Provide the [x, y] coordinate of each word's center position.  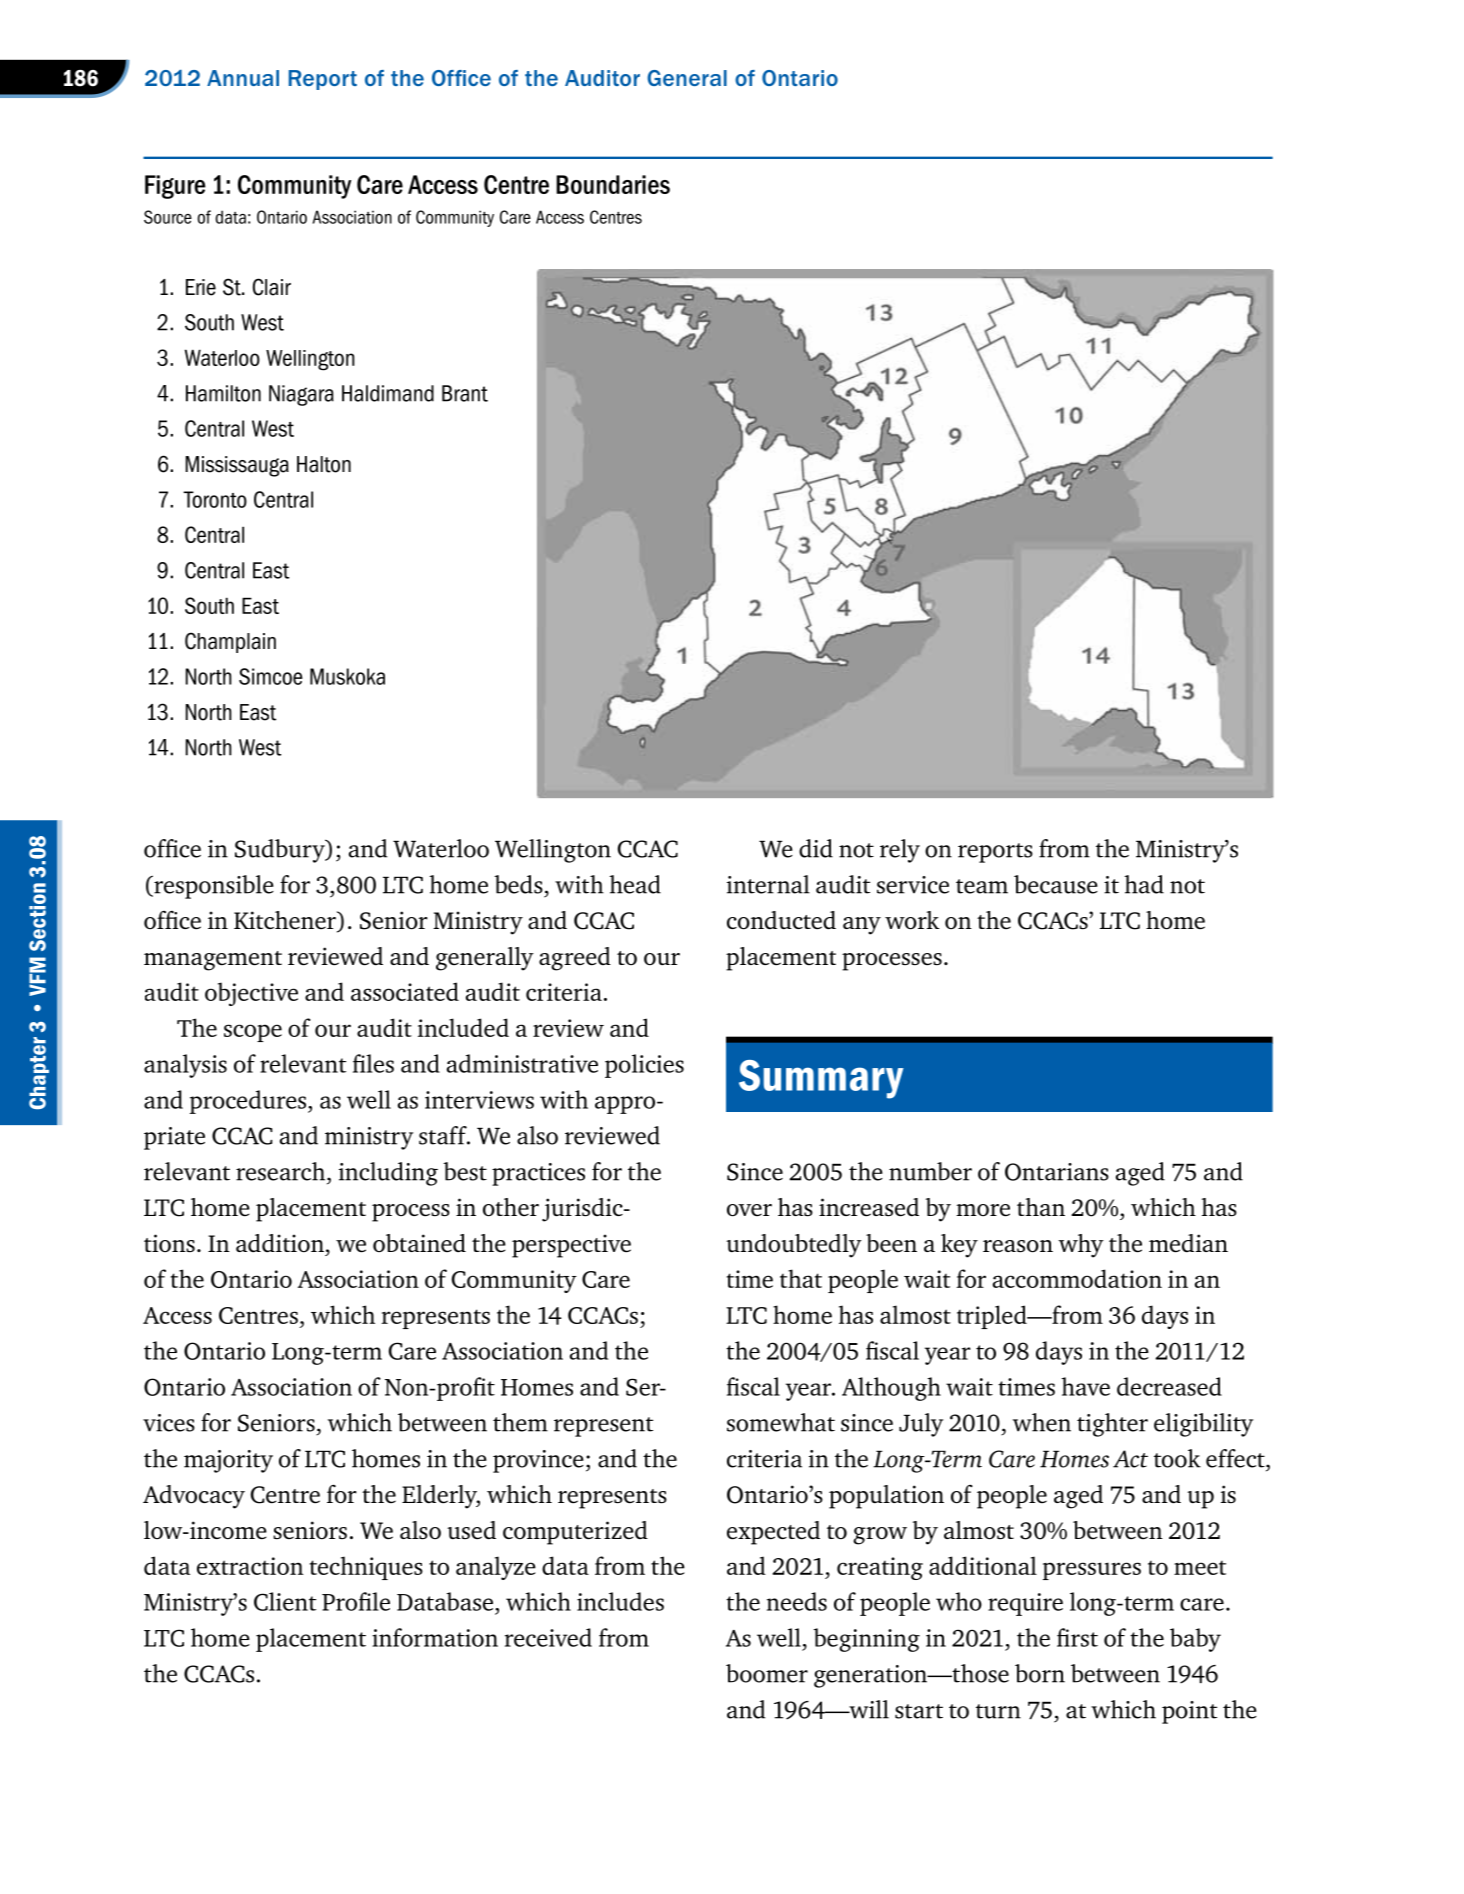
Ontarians [1057, 1172]
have [1085, 1386]
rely [900, 851]
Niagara [301, 395]
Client [285, 1601]
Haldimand [388, 393]
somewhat [781, 1422]
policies [644, 1066]
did [816, 848]
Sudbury [281, 851]
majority [228, 1461]
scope [253, 1033]
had [1144, 884]
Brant [465, 393]
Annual [243, 78]
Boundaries [613, 184]
